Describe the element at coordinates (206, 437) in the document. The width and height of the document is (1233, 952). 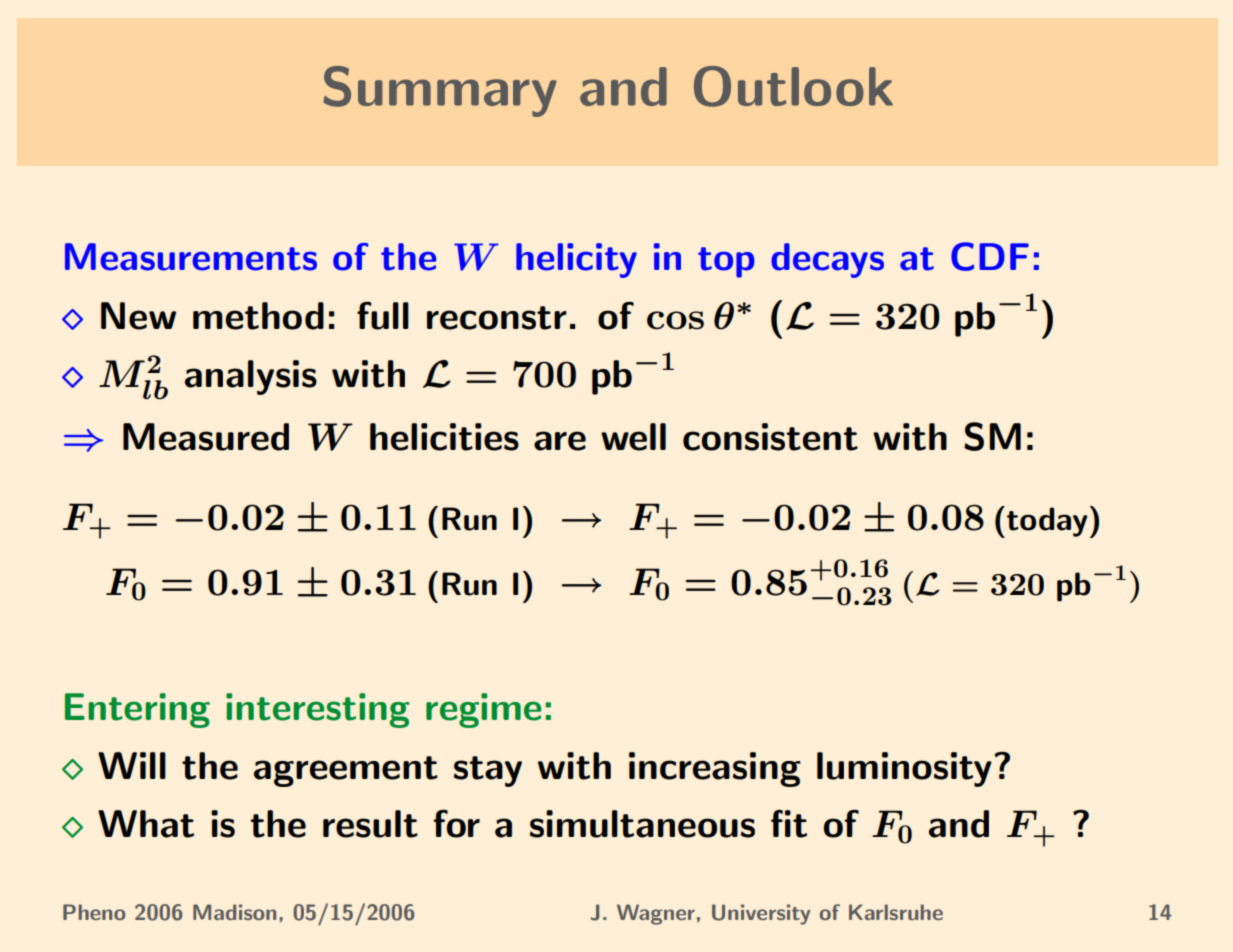
I see `Measured` at that location.
